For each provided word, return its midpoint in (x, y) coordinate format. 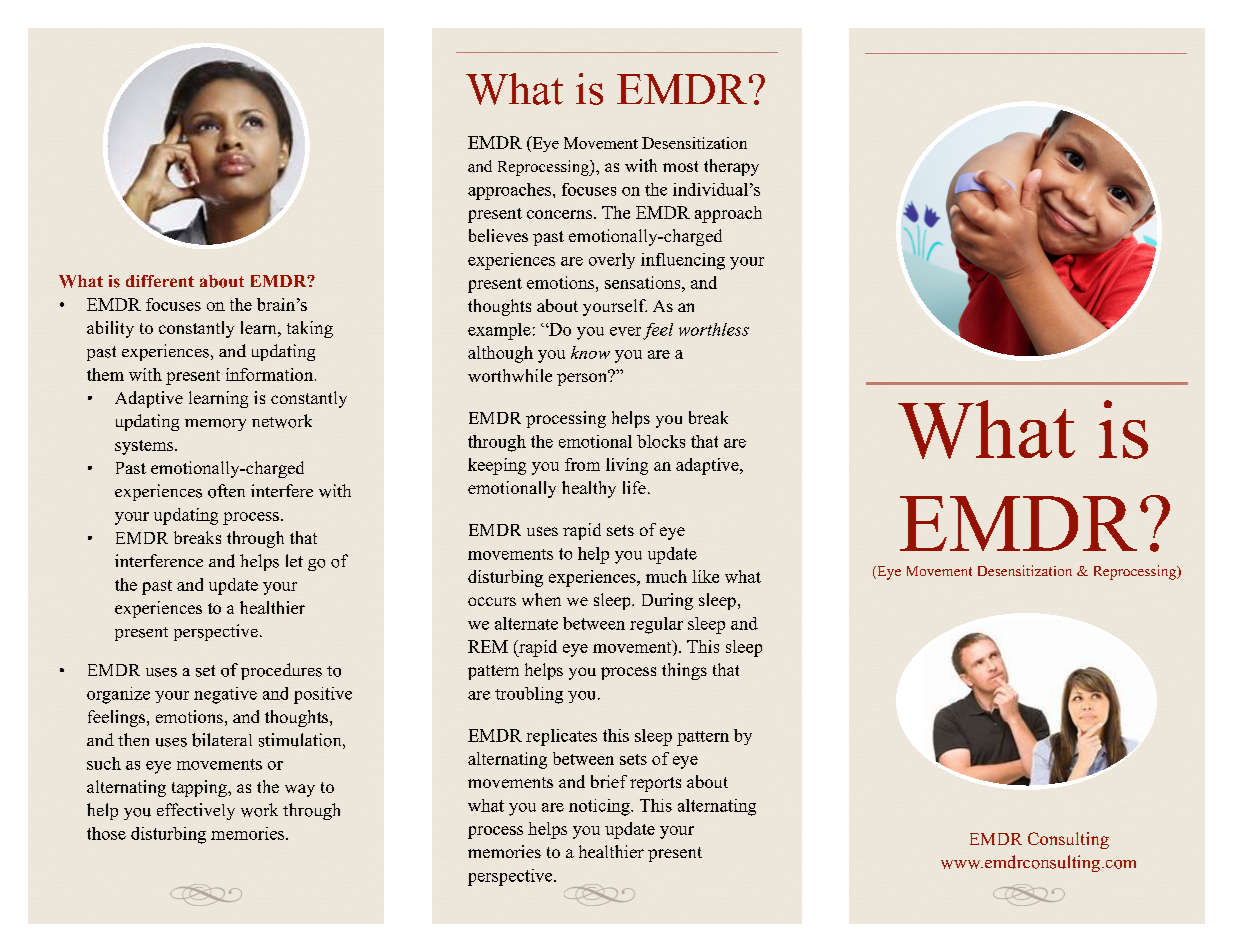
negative (225, 695)
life (634, 487)
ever (625, 331)
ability (110, 329)
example (499, 331)
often (226, 491)
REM (488, 646)
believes (498, 235)
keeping (497, 466)
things (684, 671)
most (680, 166)
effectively (196, 811)
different (160, 281)
